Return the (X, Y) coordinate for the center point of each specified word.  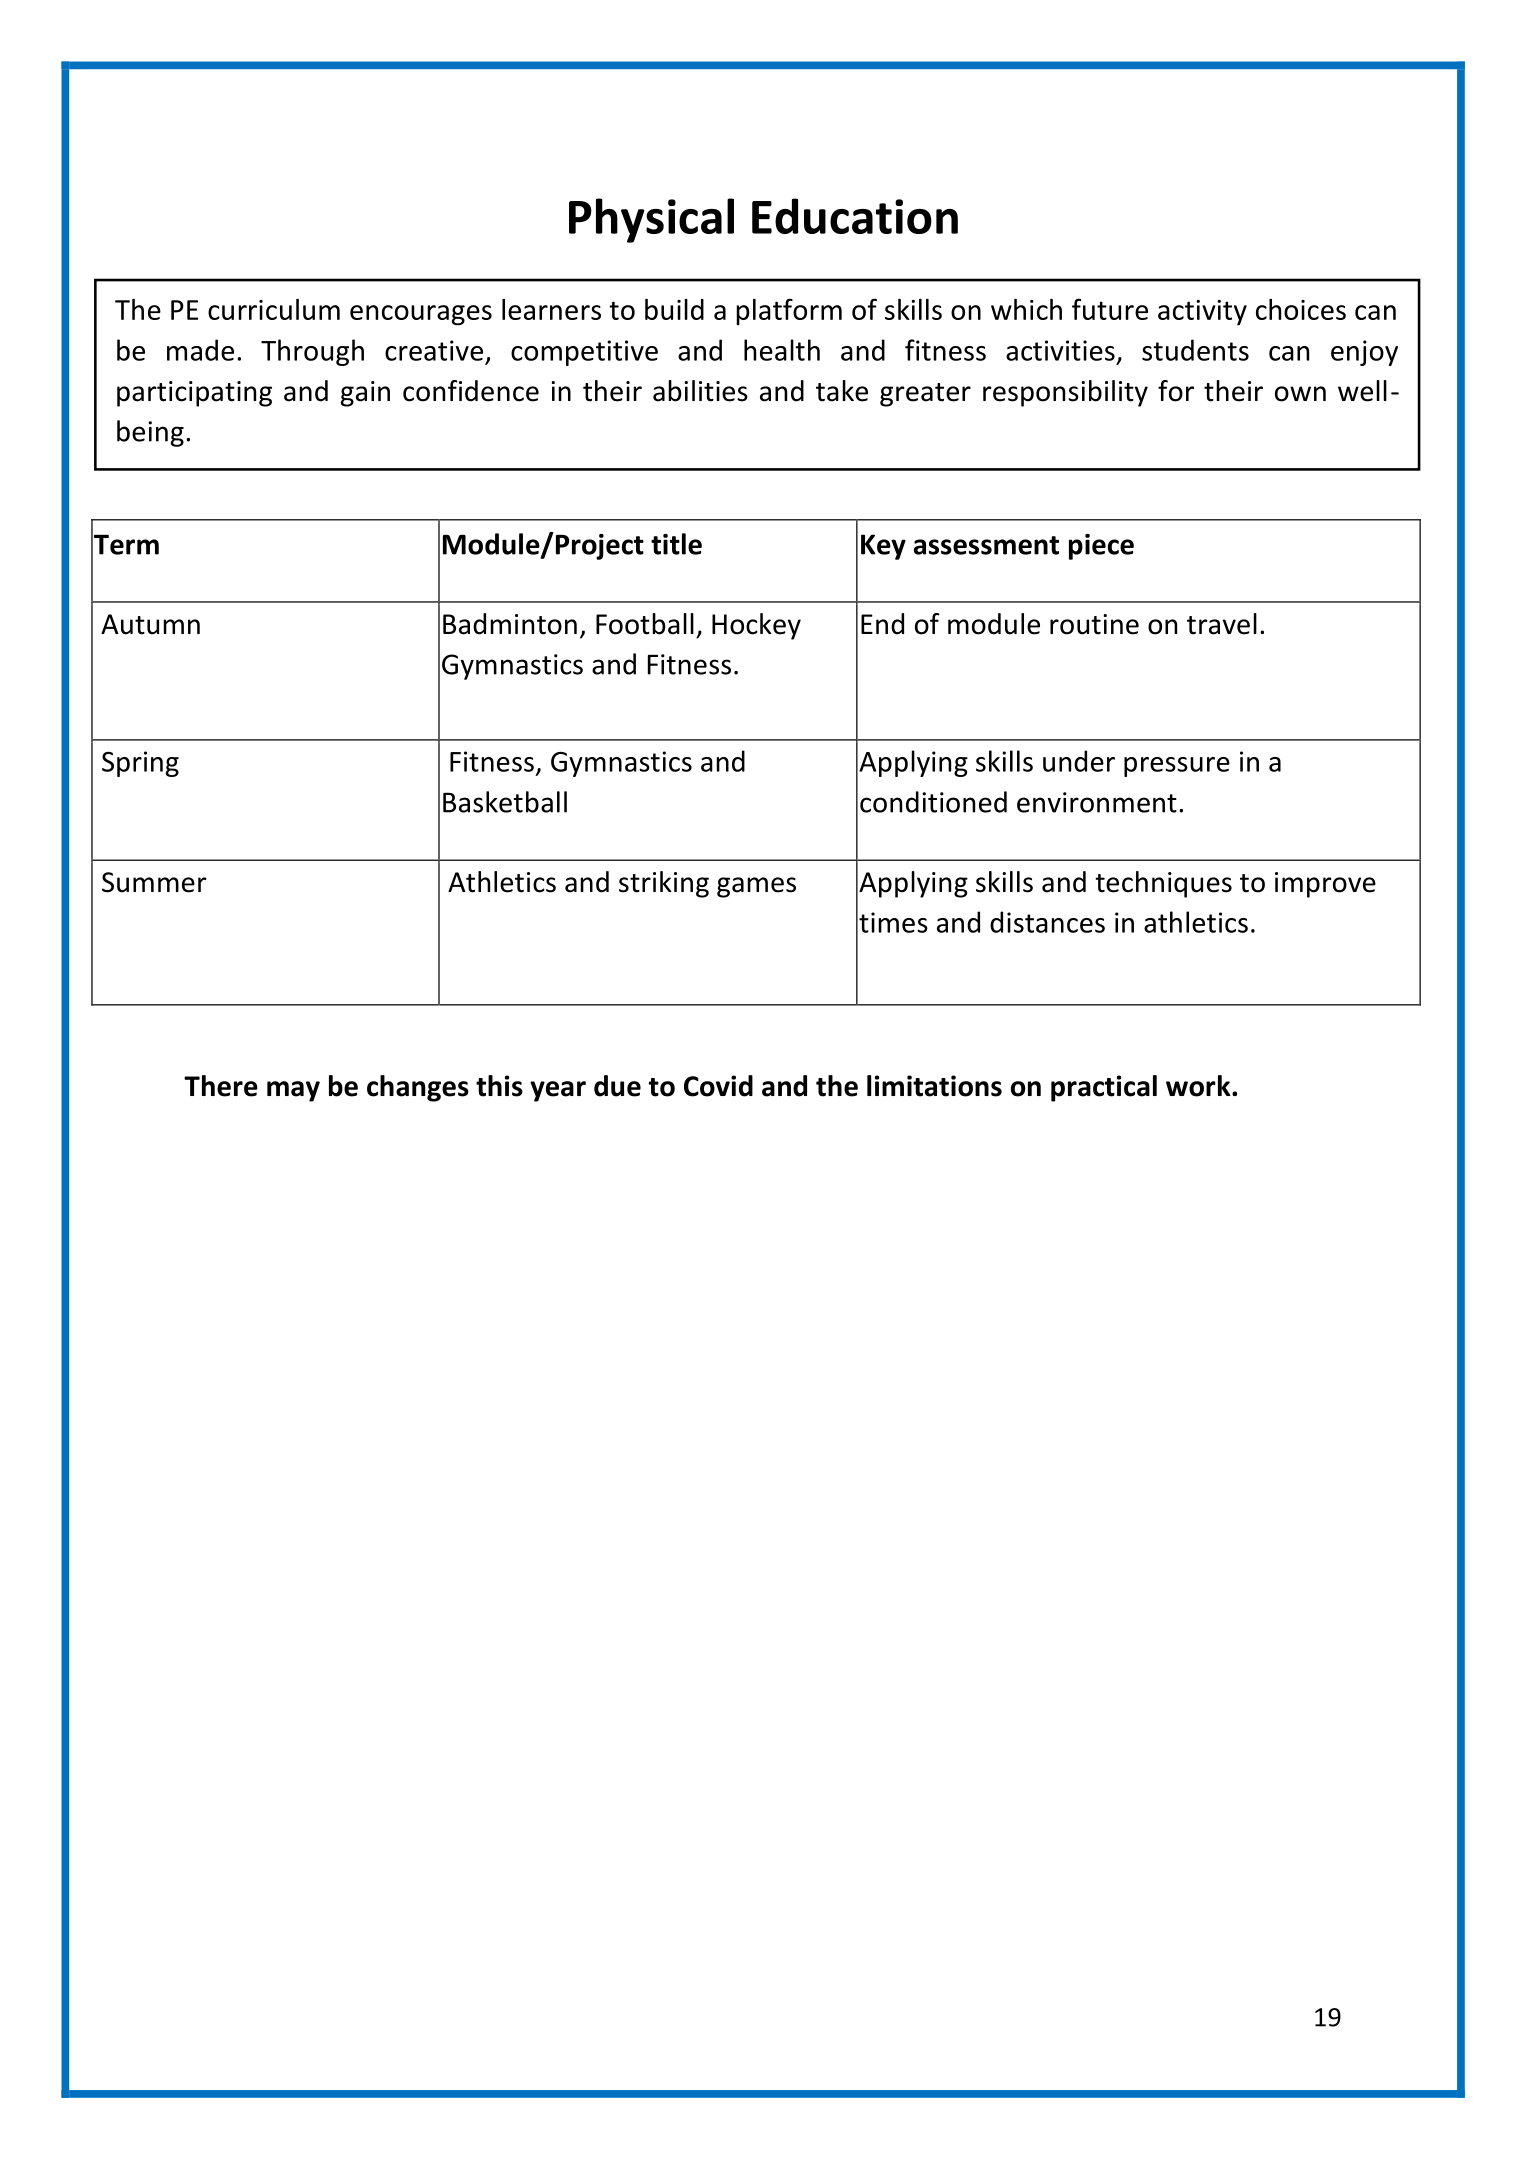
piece (1101, 547)
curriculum (274, 309)
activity (1202, 313)
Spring (140, 764)
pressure (1177, 767)
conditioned (933, 802)
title (676, 544)
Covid (718, 1086)
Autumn (150, 624)
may (293, 1091)
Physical (651, 220)
